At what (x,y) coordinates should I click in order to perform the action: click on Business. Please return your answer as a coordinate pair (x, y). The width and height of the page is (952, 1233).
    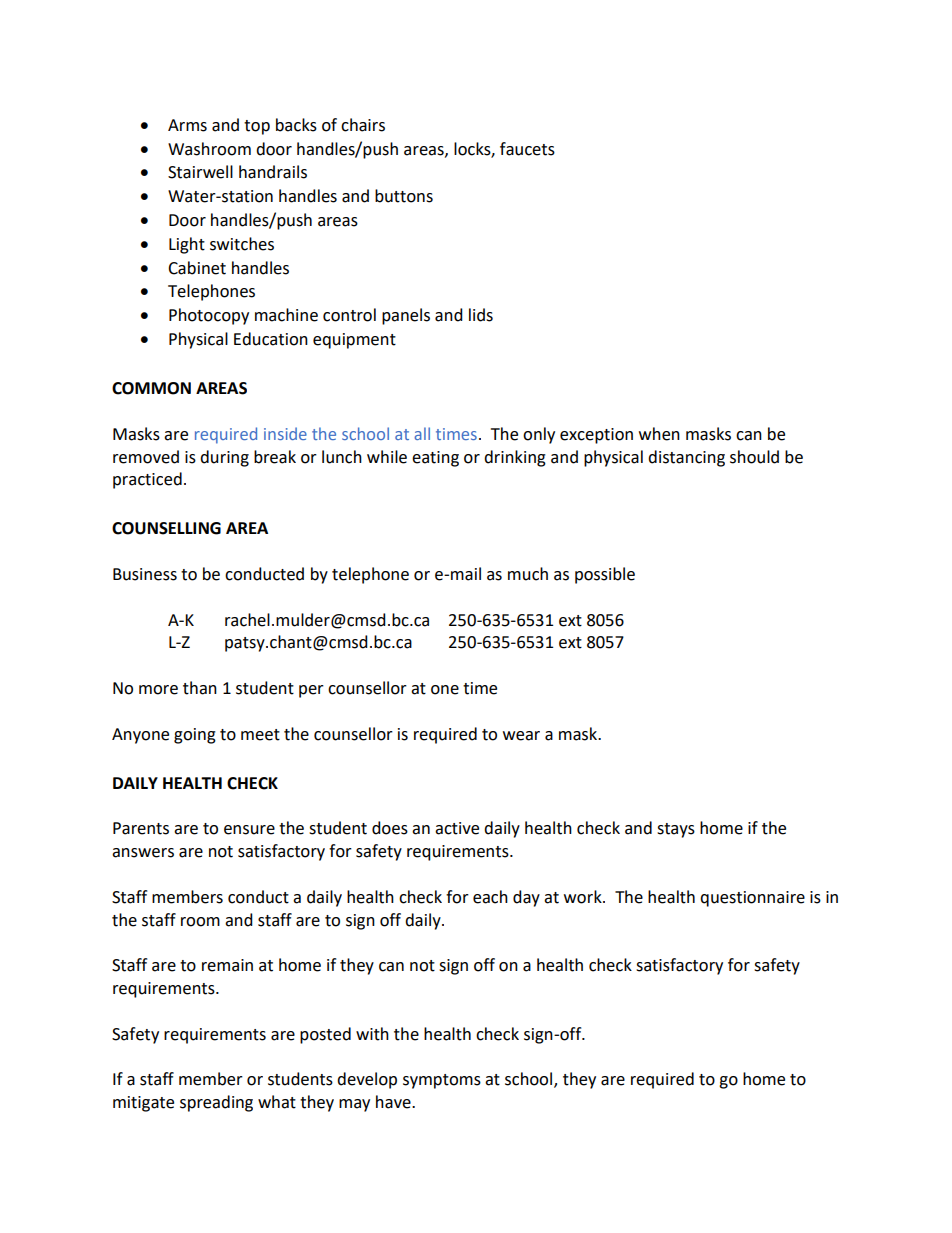
    Looking at the image, I should click on (145, 574).
